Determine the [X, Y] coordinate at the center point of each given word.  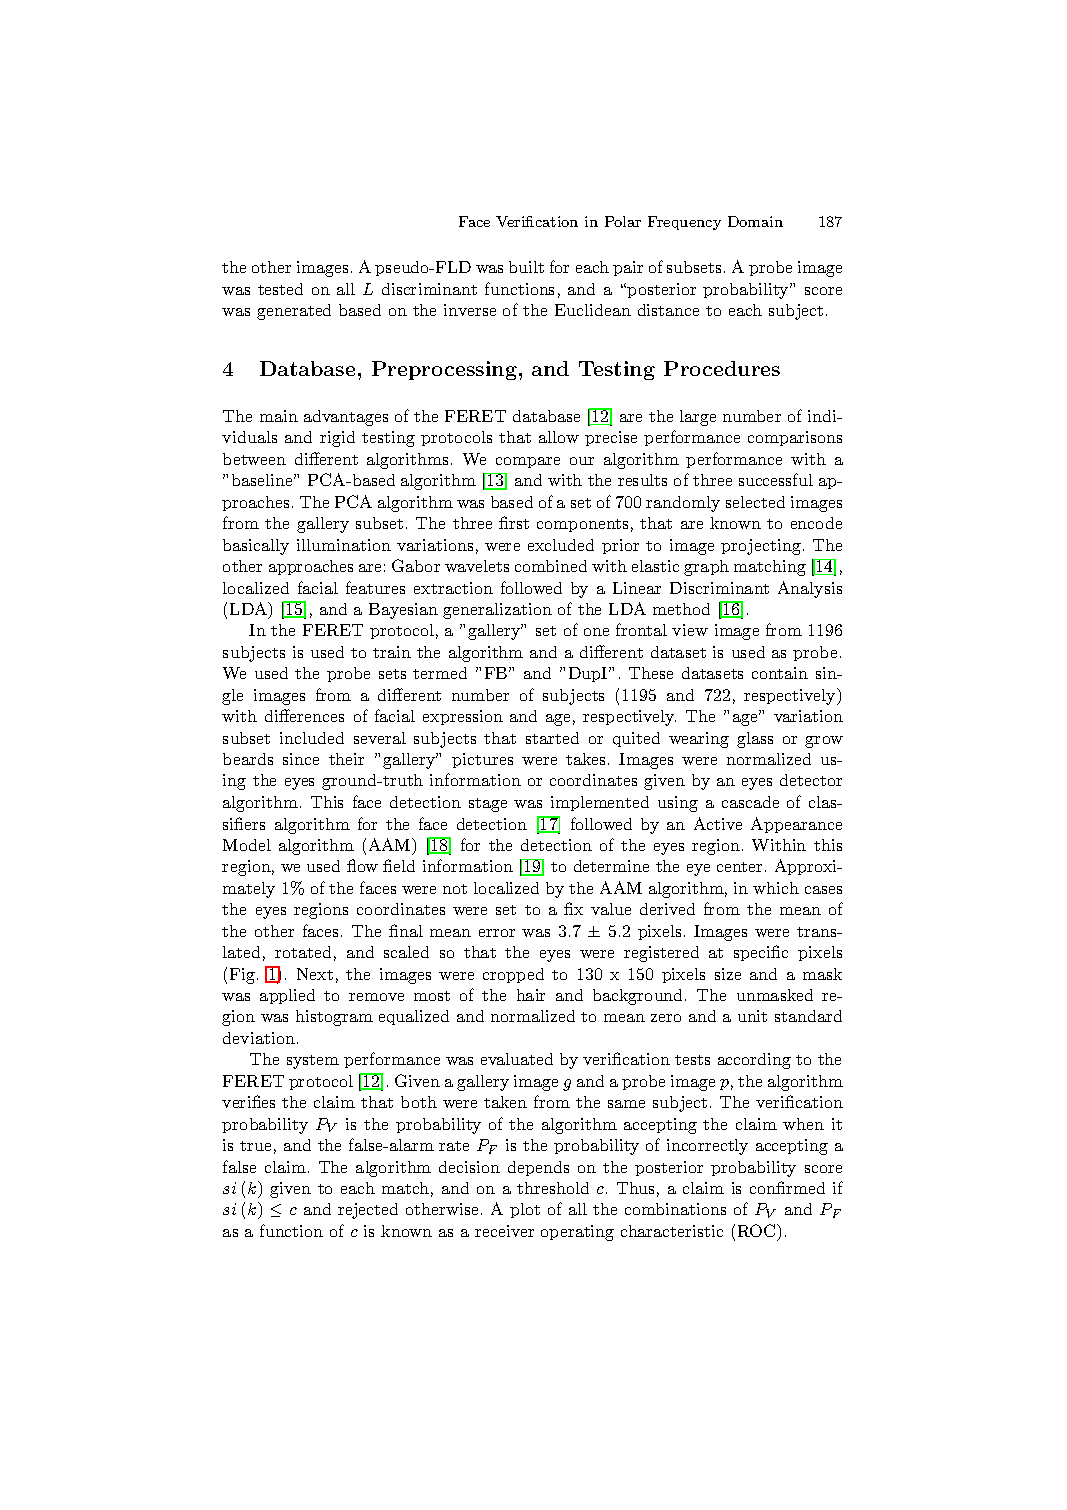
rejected [368, 1211]
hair [531, 995]
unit [752, 1016]
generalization [497, 611]
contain [780, 673]
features [375, 587]
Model [247, 845]
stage [488, 805]
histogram [334, 1018]
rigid [337, 439]
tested [280, 289]
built [526, 267]
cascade [750, 802]
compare [528, 462]
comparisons [795, 438]
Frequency [684, 223]
